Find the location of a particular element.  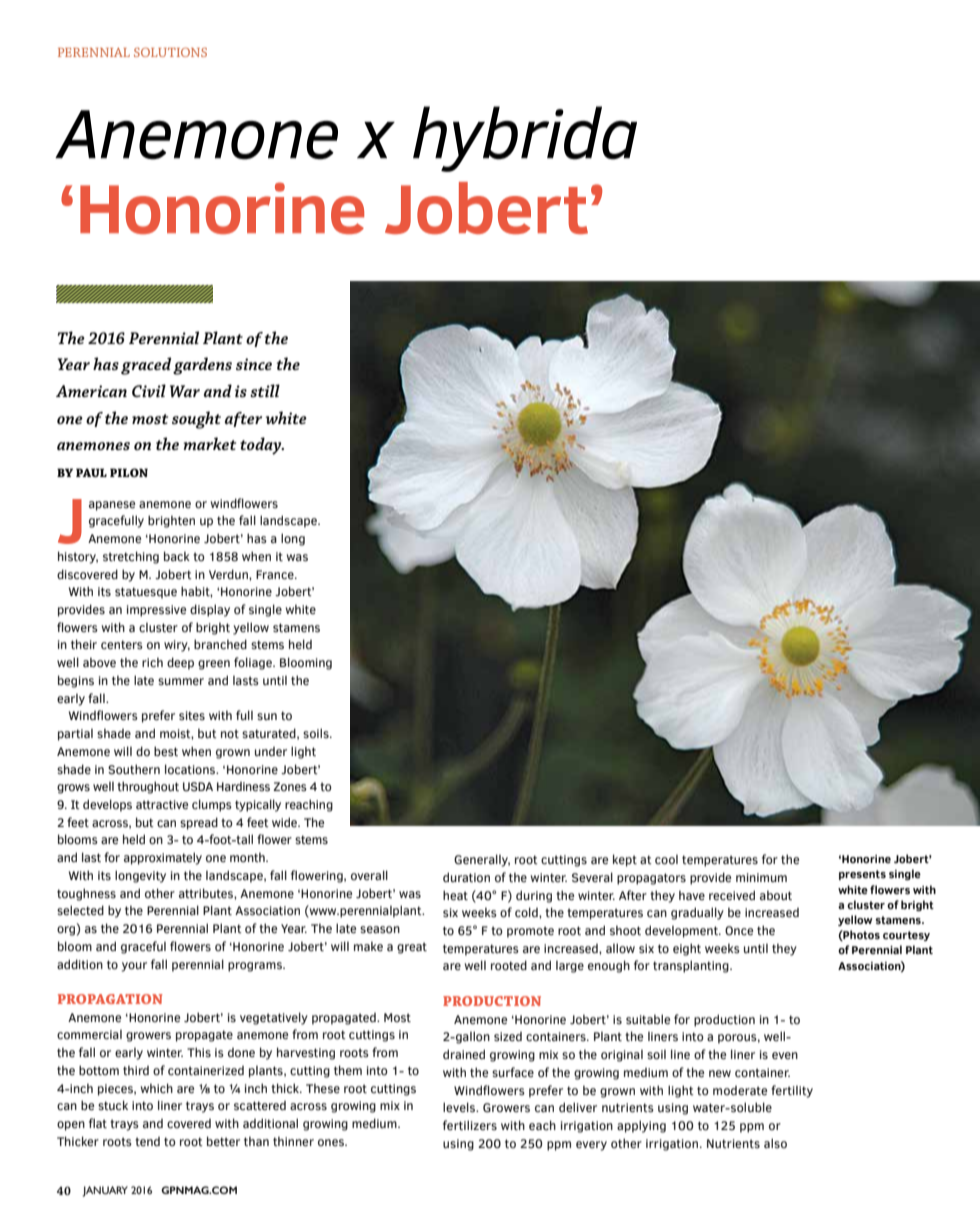

France is located at coordinates (276, 575).
